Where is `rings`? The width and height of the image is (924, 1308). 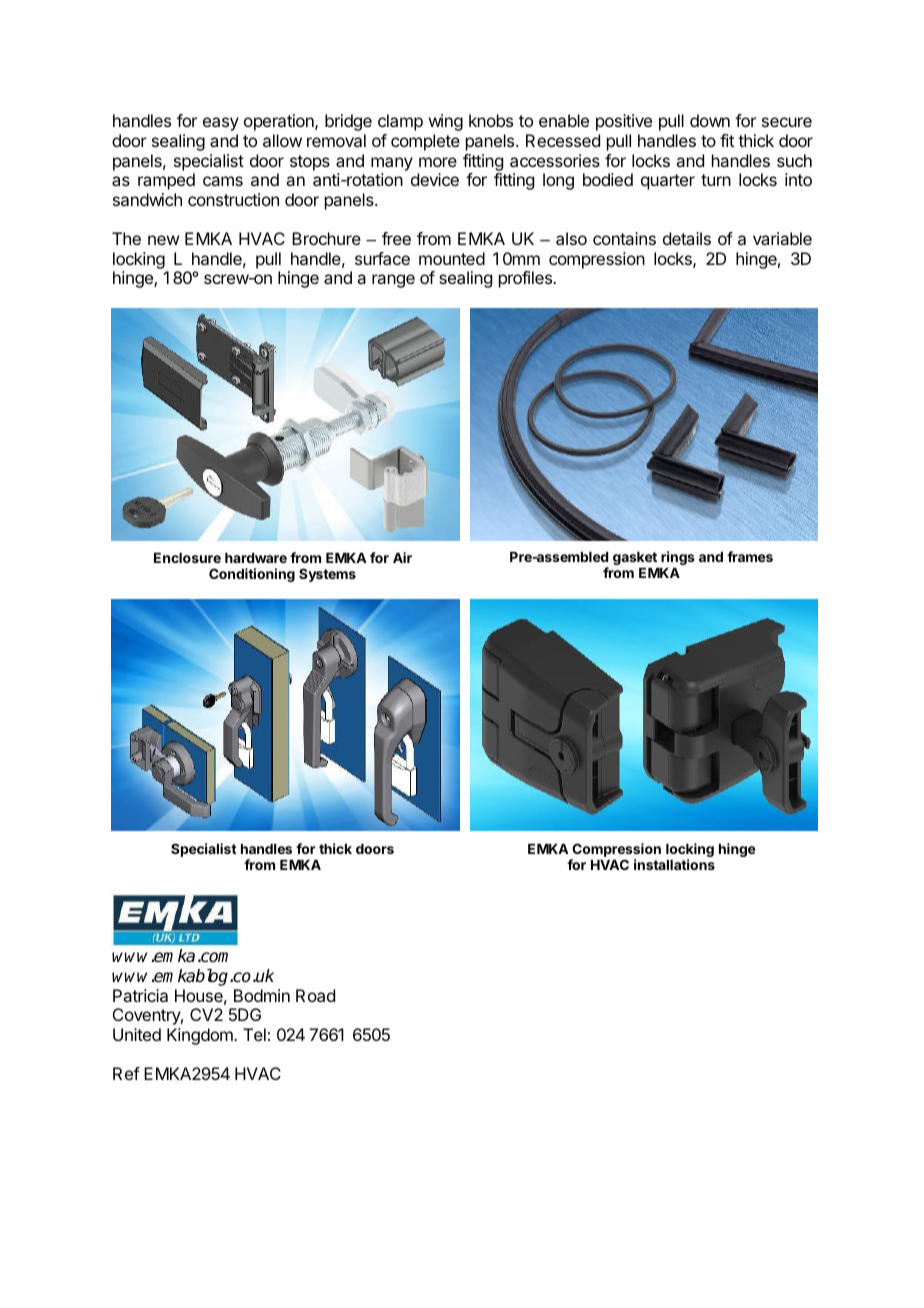
rings is located at coordinates (678, 558).
